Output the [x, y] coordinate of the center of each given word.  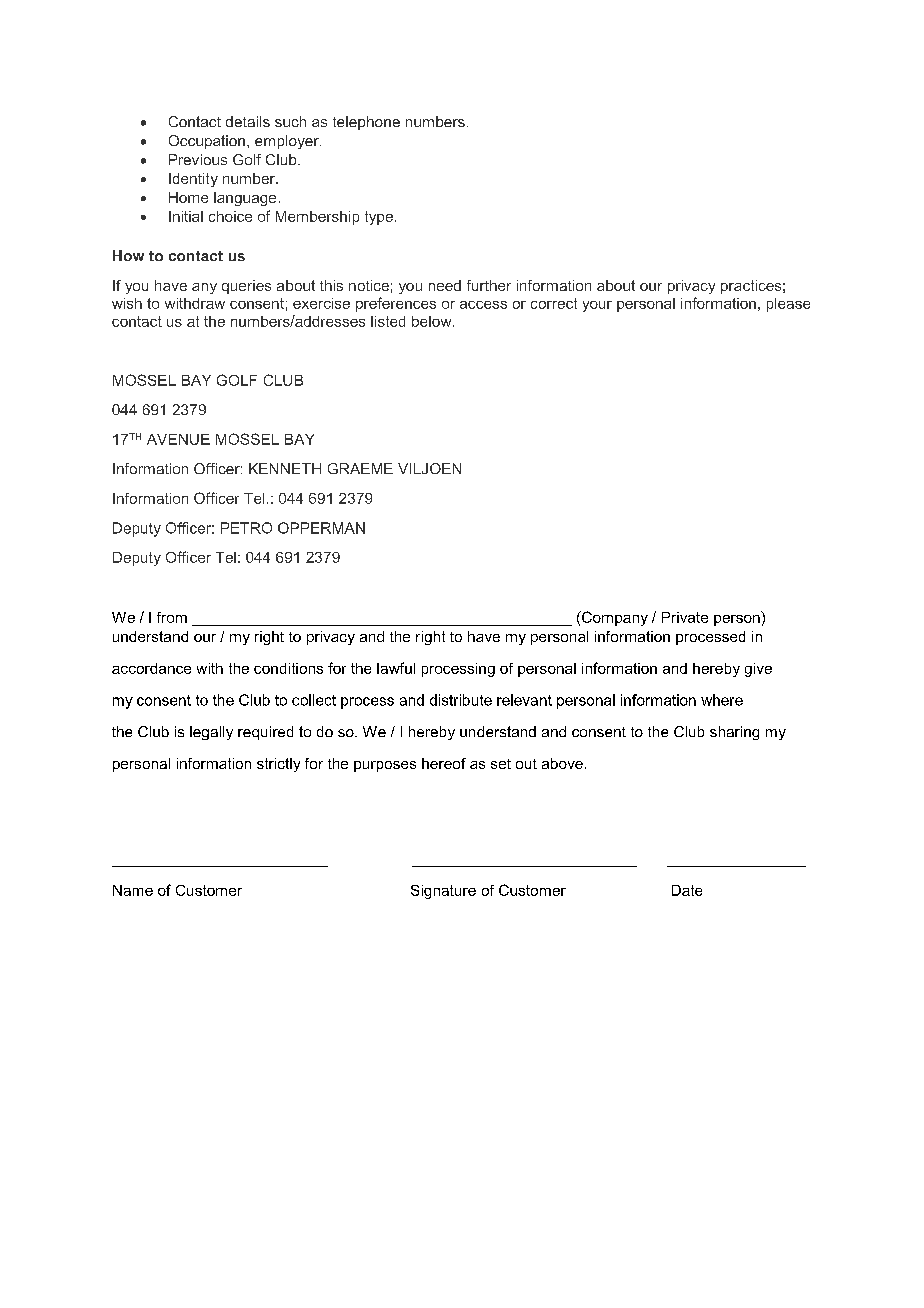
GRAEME [360, 468]
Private [685, 617]
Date [687, 890]
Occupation [207, 142]
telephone [366, 123]
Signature [443, 892]
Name [133, 890]
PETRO [246, 528]
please [788, 305]
